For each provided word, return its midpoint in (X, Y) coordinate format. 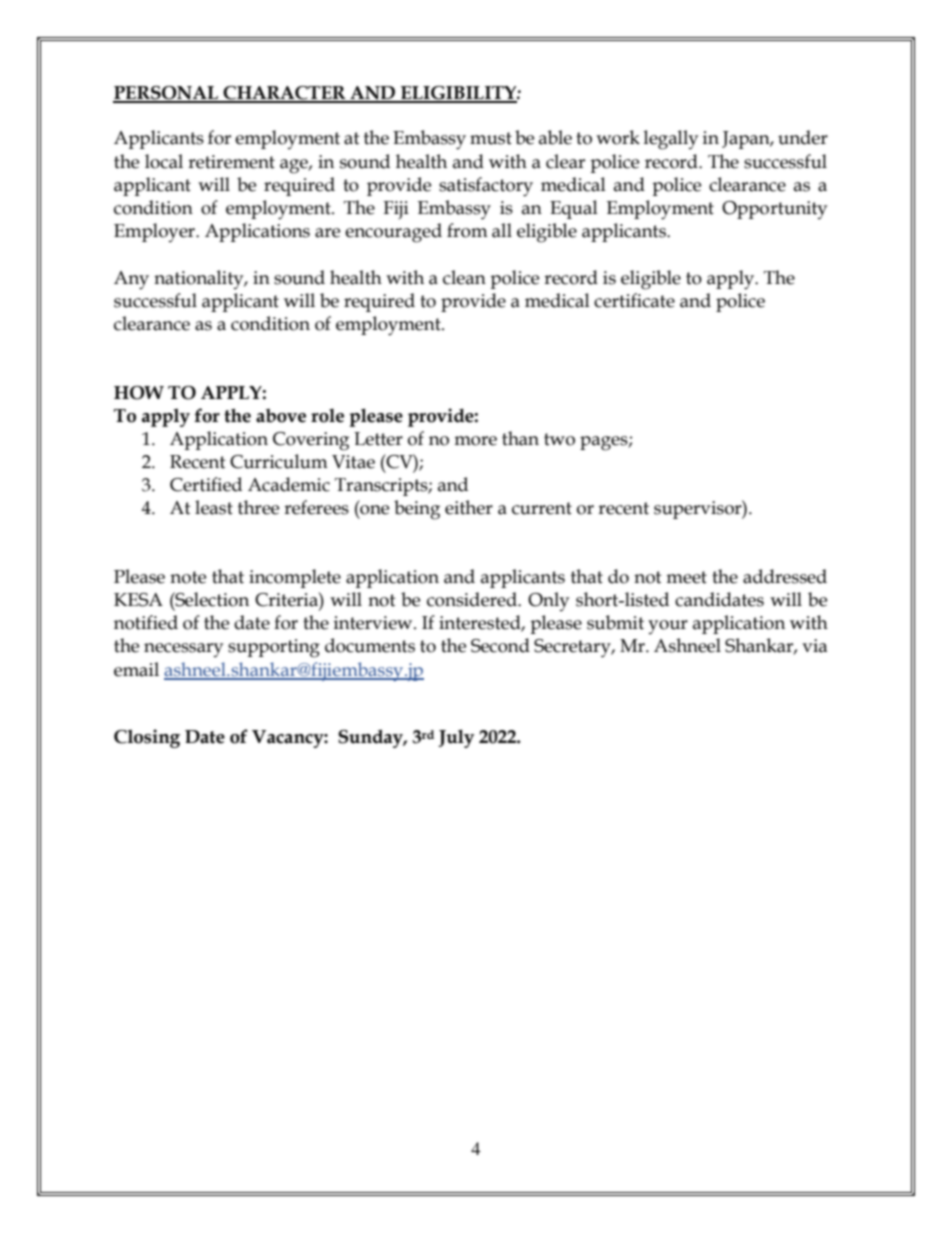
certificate (634, 300)
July (456, 738)
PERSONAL (166, 94)
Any (131, 280)
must (491, 138)
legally (671, 140)
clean (464, 277)
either (469, 507)
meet (686, 577)
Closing (147, 738)
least (214, 507)
